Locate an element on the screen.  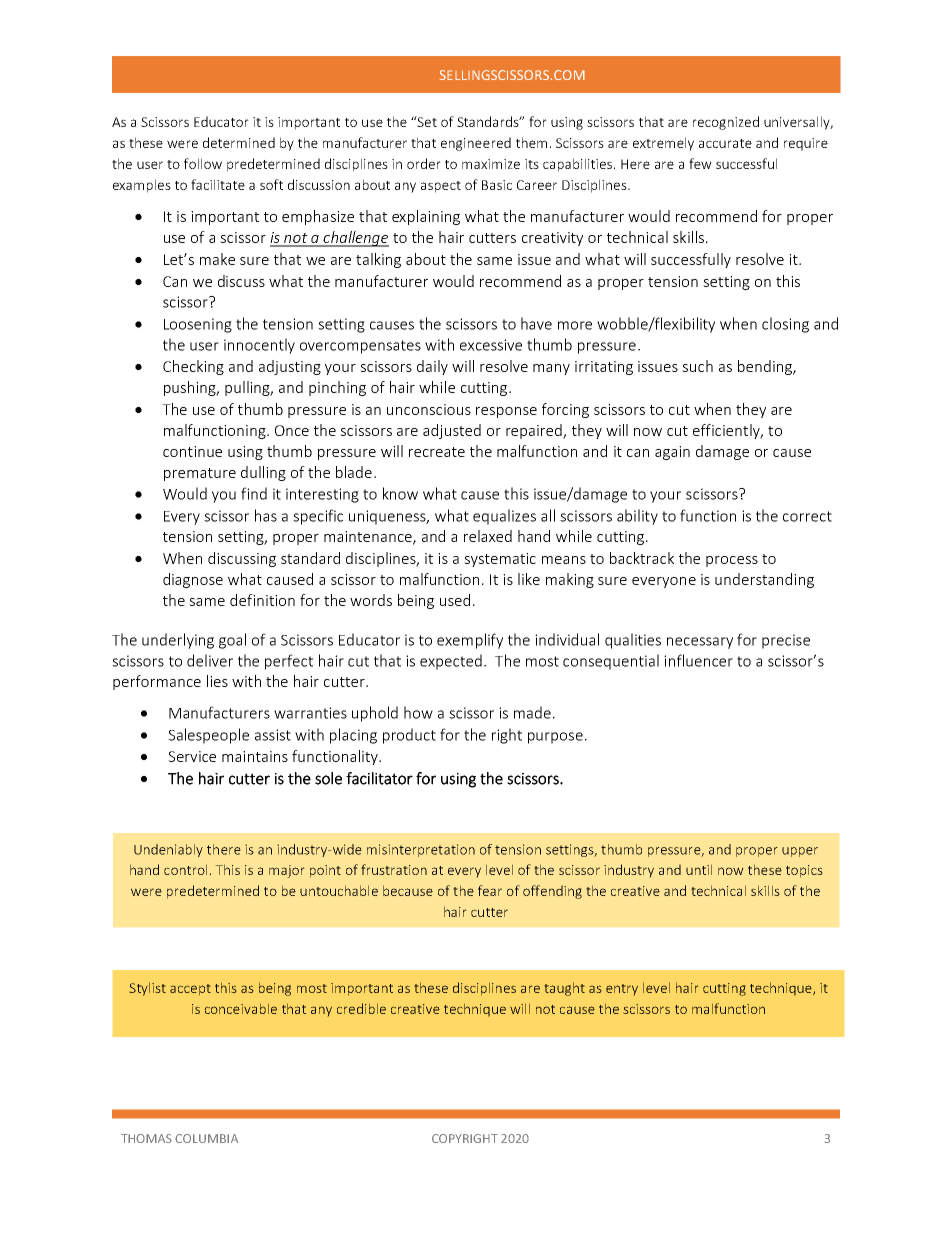
necessary is located at coordinates (700, 643).
